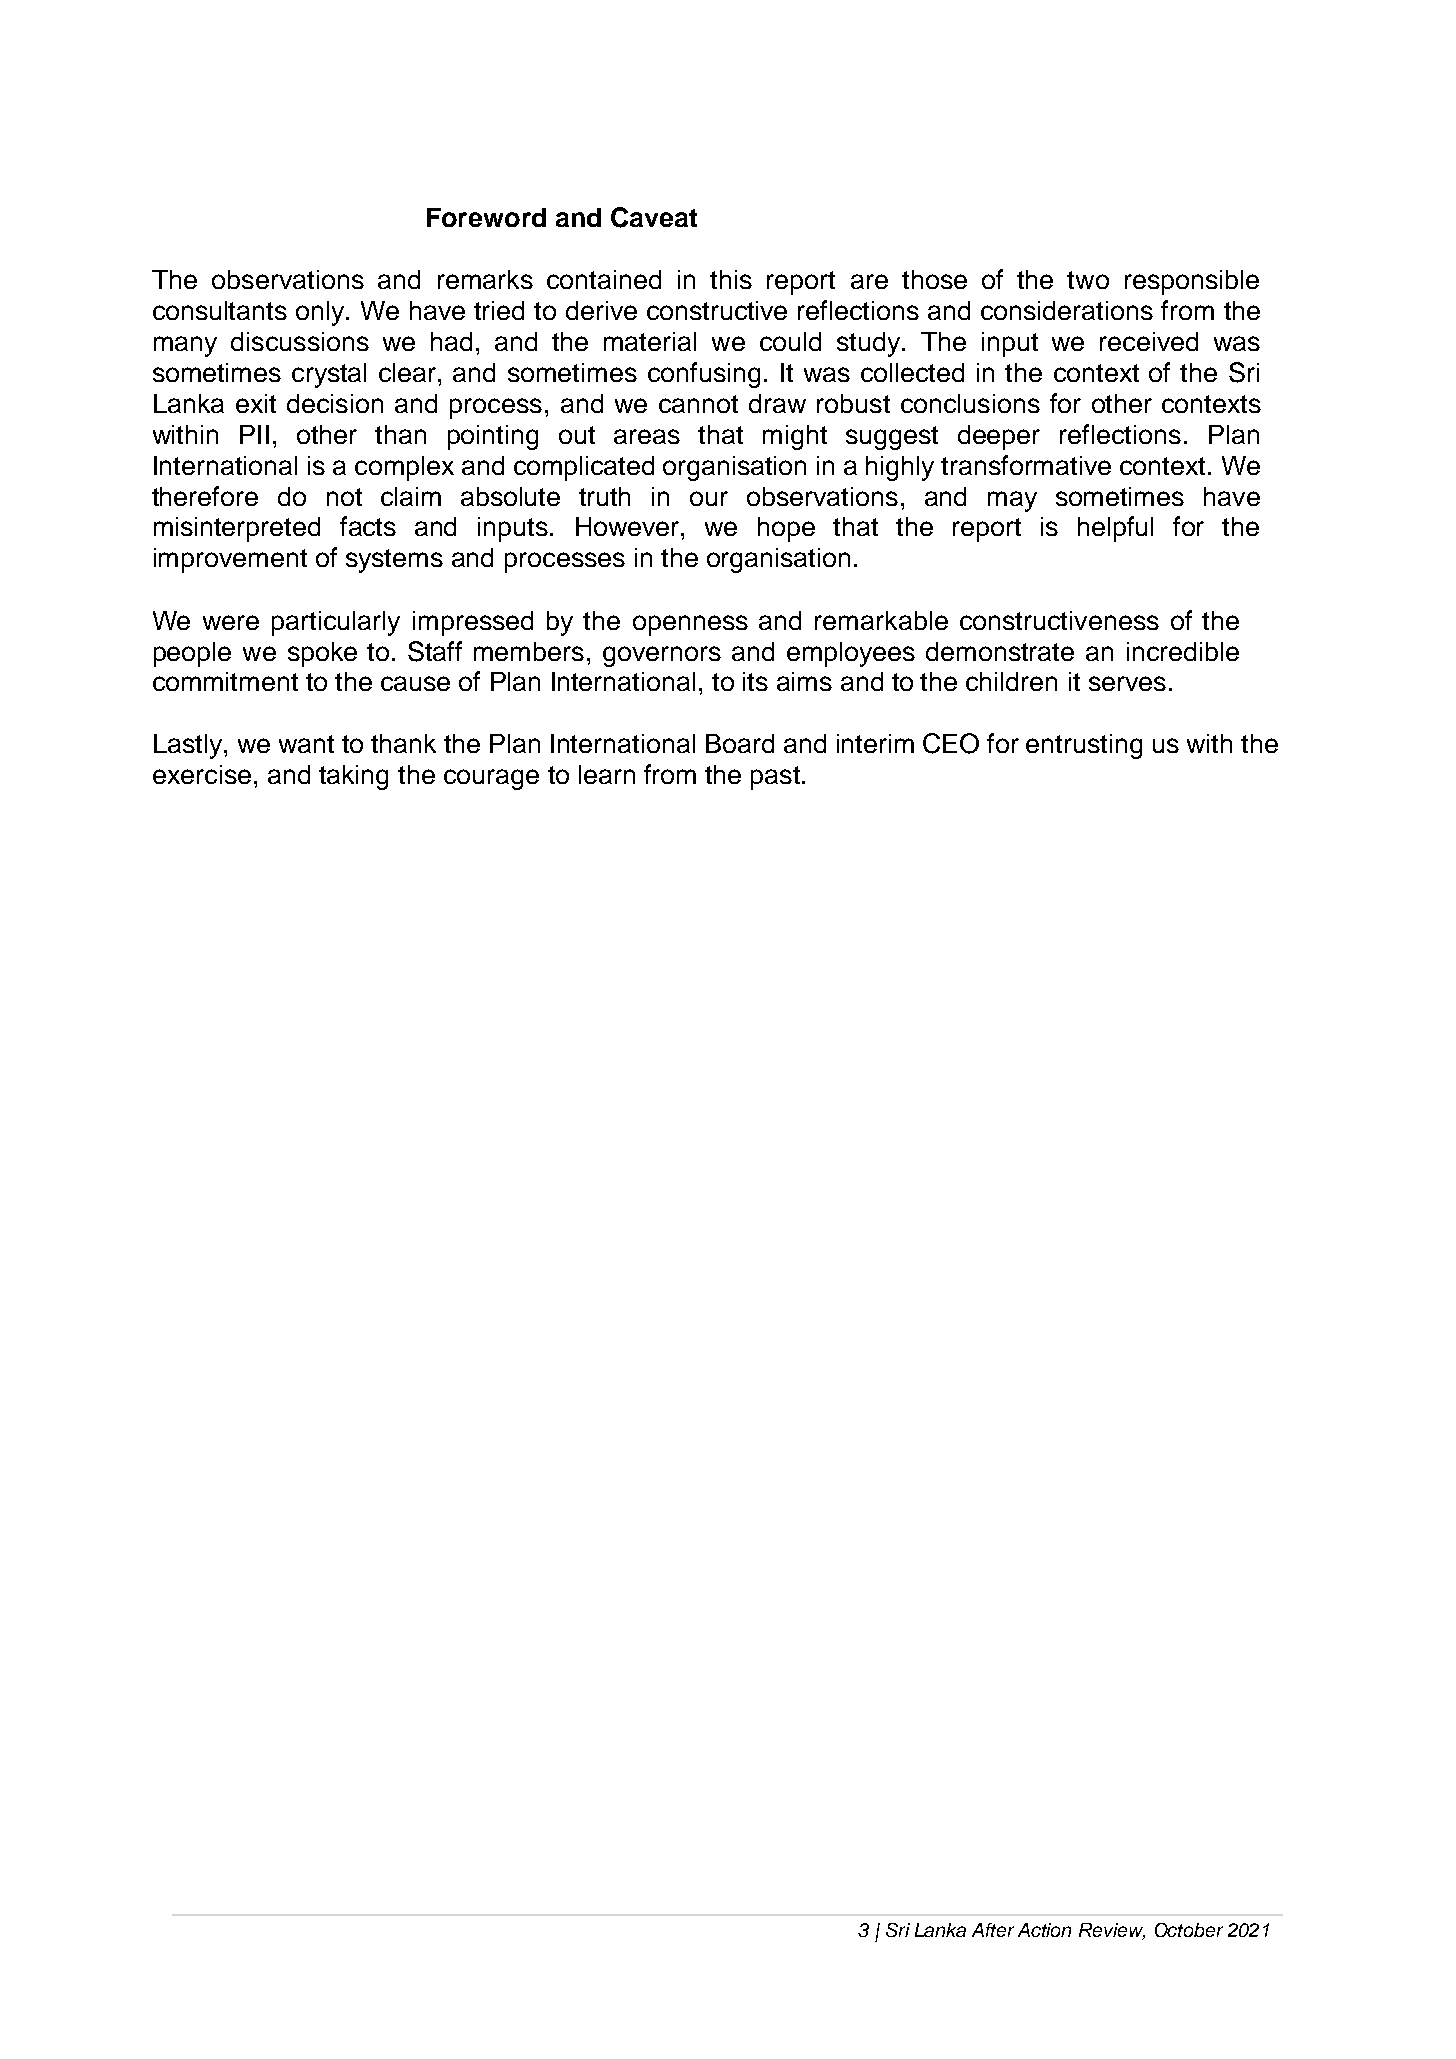  What do you see at coordinates (740, 743) in the screenshot?
I see `Board` at bounding box center [740, 743].
